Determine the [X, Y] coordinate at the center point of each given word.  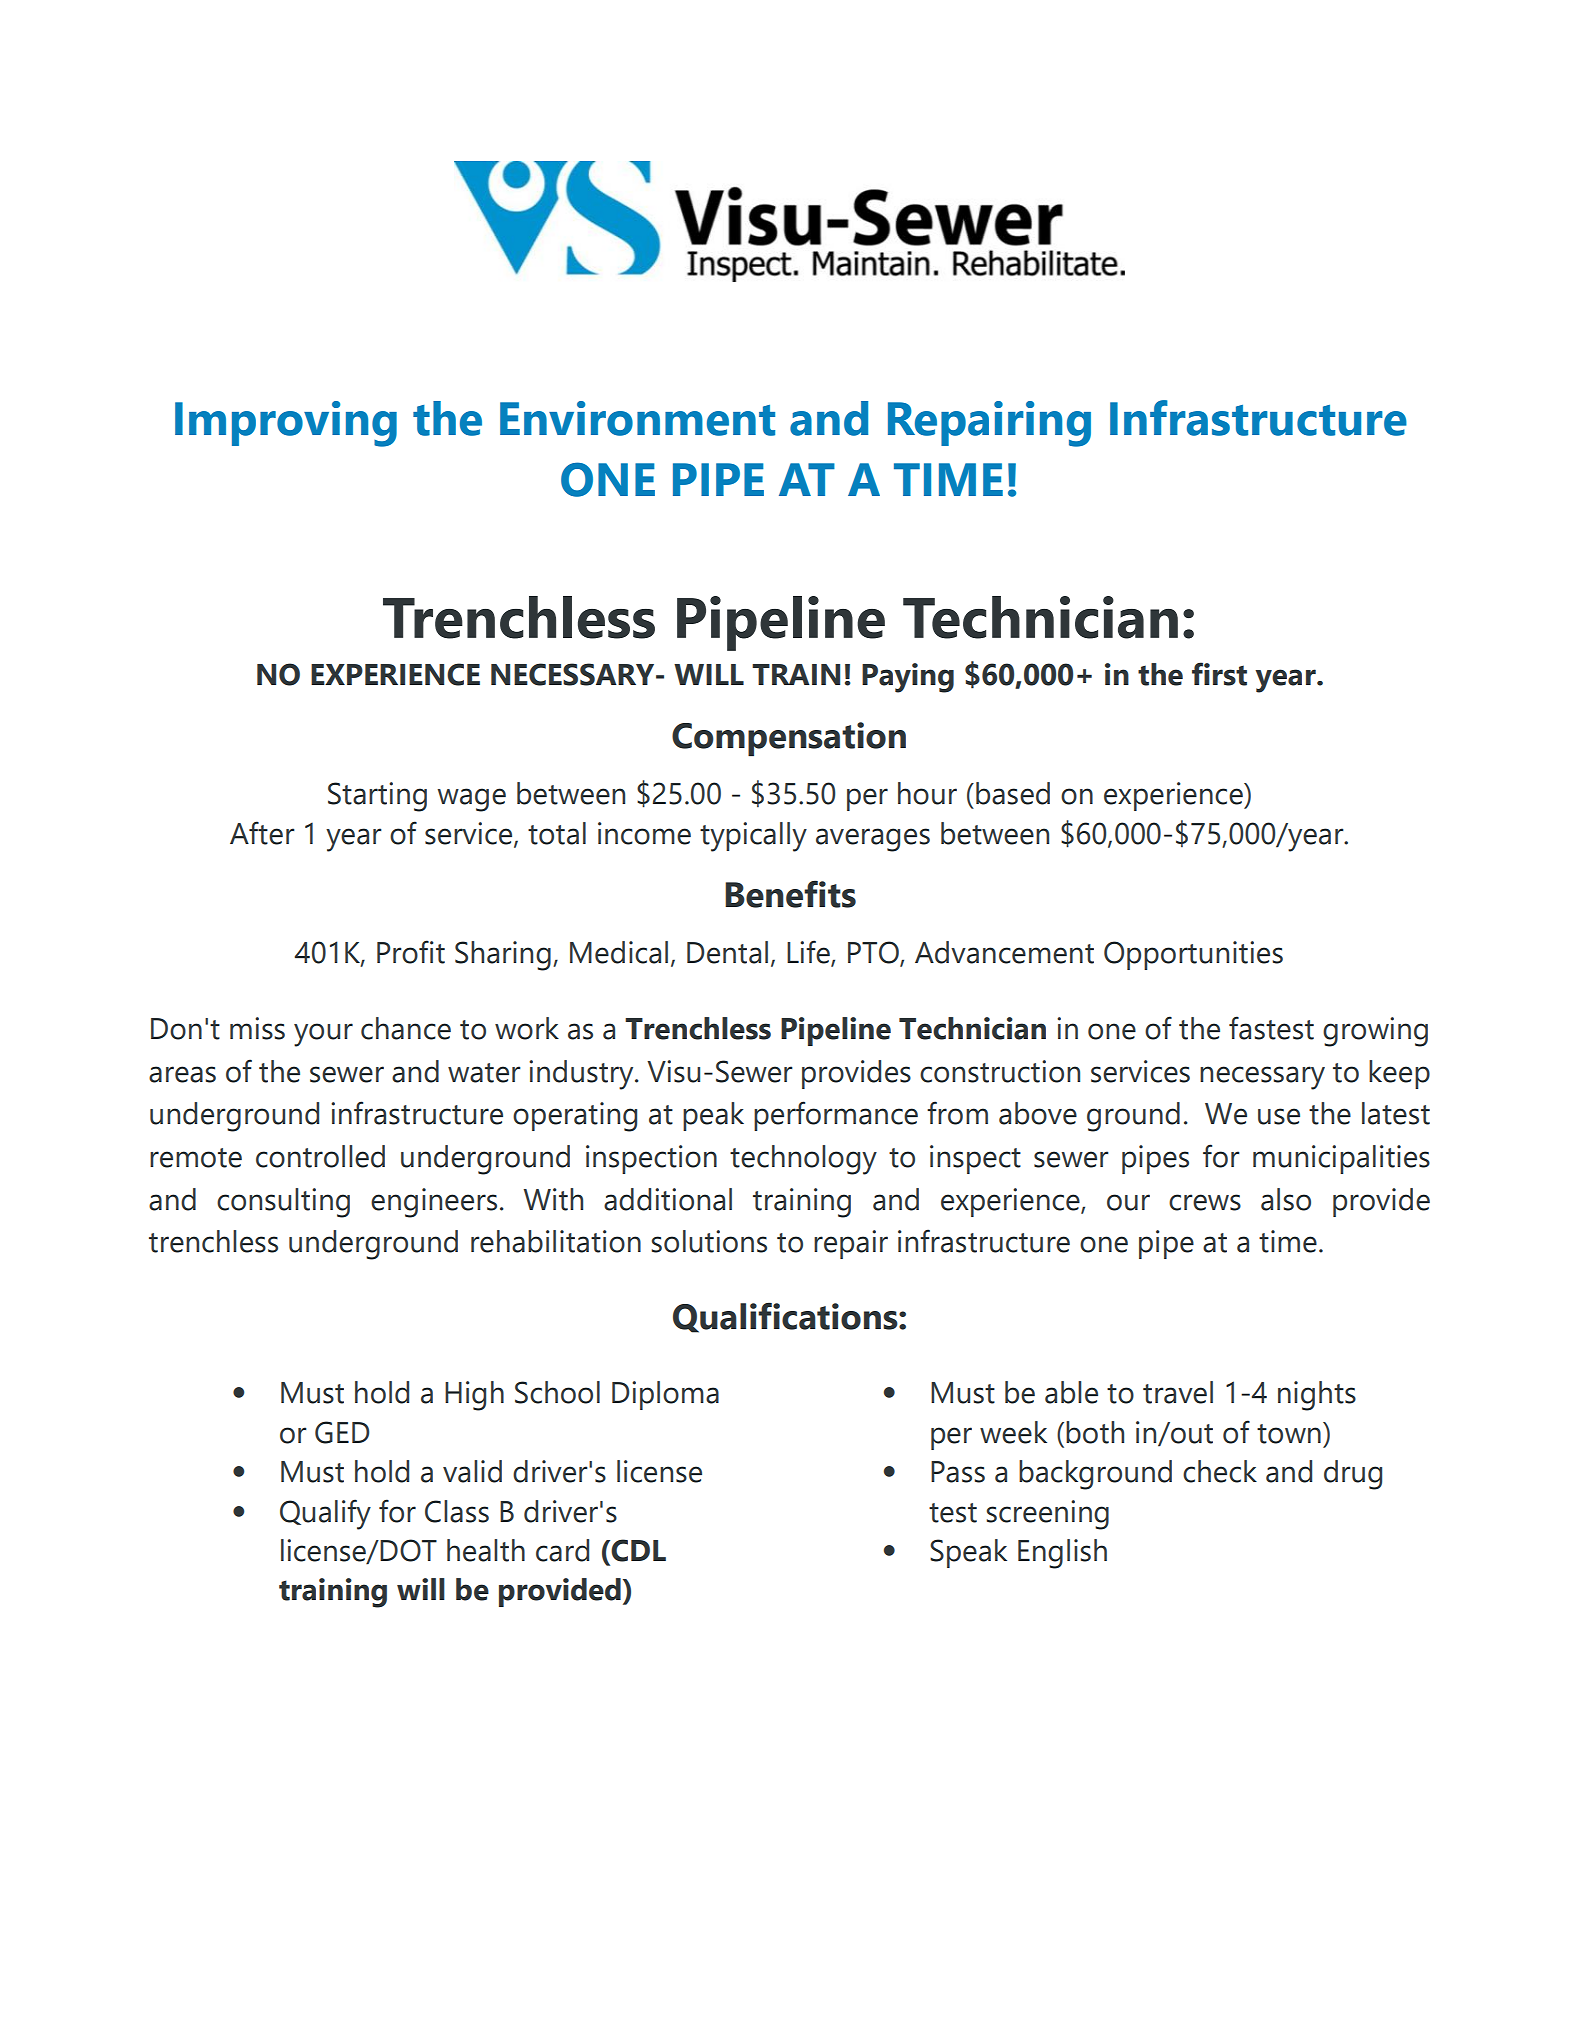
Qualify [325, 1514]
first [1219, 674]
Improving [286, 424]
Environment [637, 418]
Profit [411, 952]
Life [809, 953]
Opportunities [1193, 955]
